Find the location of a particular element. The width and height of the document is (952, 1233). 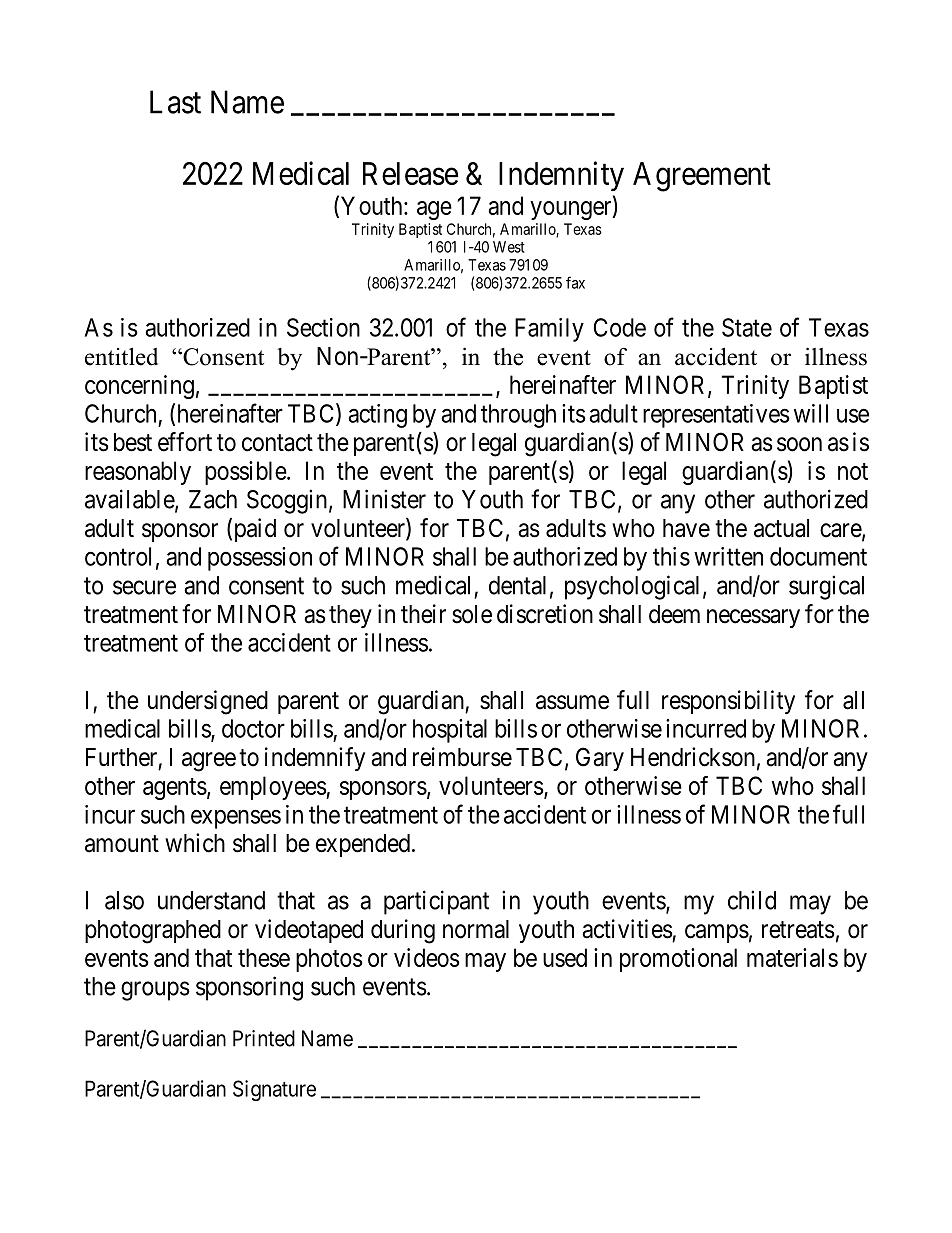

Release is located at coordinates (411, 173).
